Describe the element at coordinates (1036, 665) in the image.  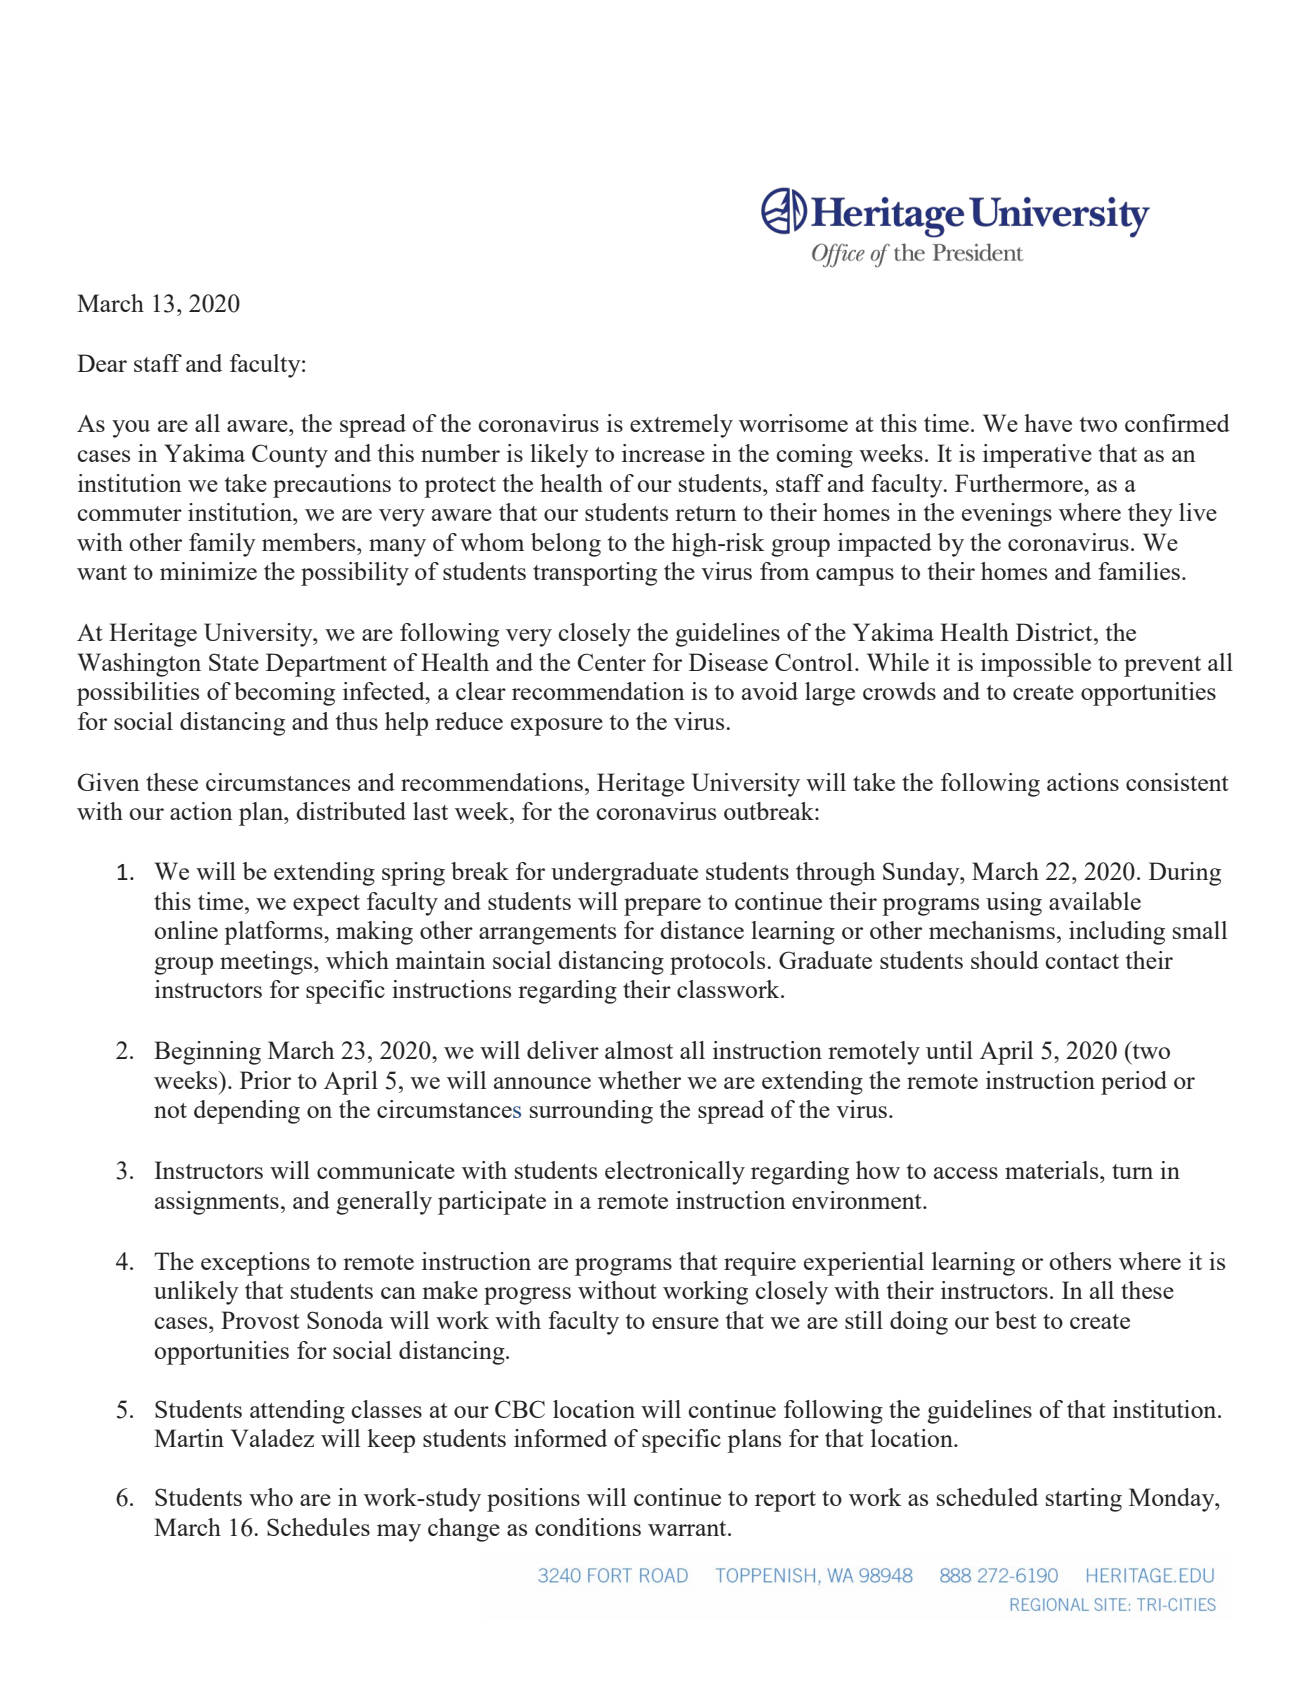
I see `impossible` at that location.
